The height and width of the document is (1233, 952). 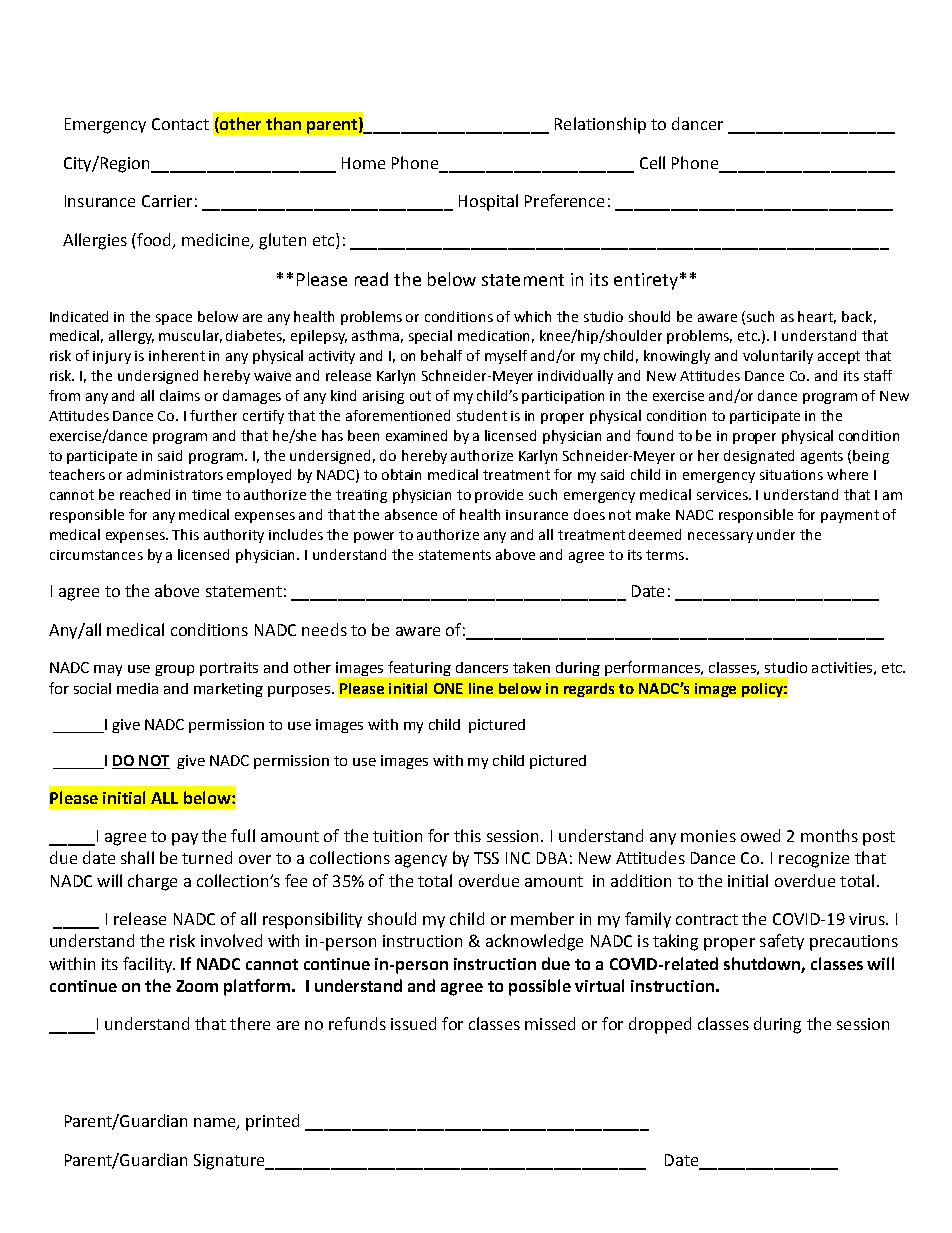 What do you see at coordinates (499, 496) in the document?
I see `provide` at bounding box center [499, 496].
